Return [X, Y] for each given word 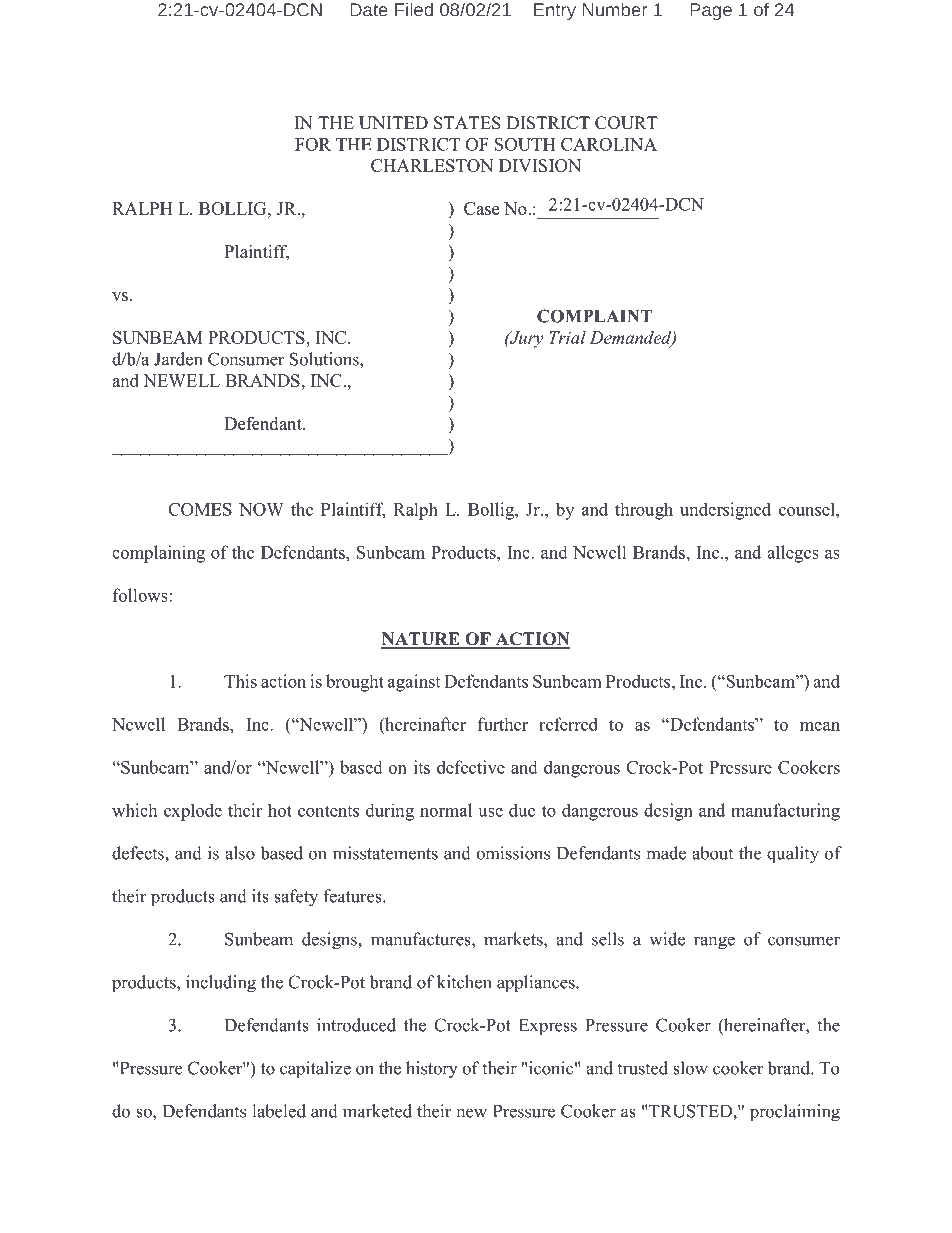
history [432, 1070]
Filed [414, 9]
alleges [793, 554]
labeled [279, 1111]
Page [711, 11]
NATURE [421, 640]
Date [369, 10]
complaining [158, 554]
